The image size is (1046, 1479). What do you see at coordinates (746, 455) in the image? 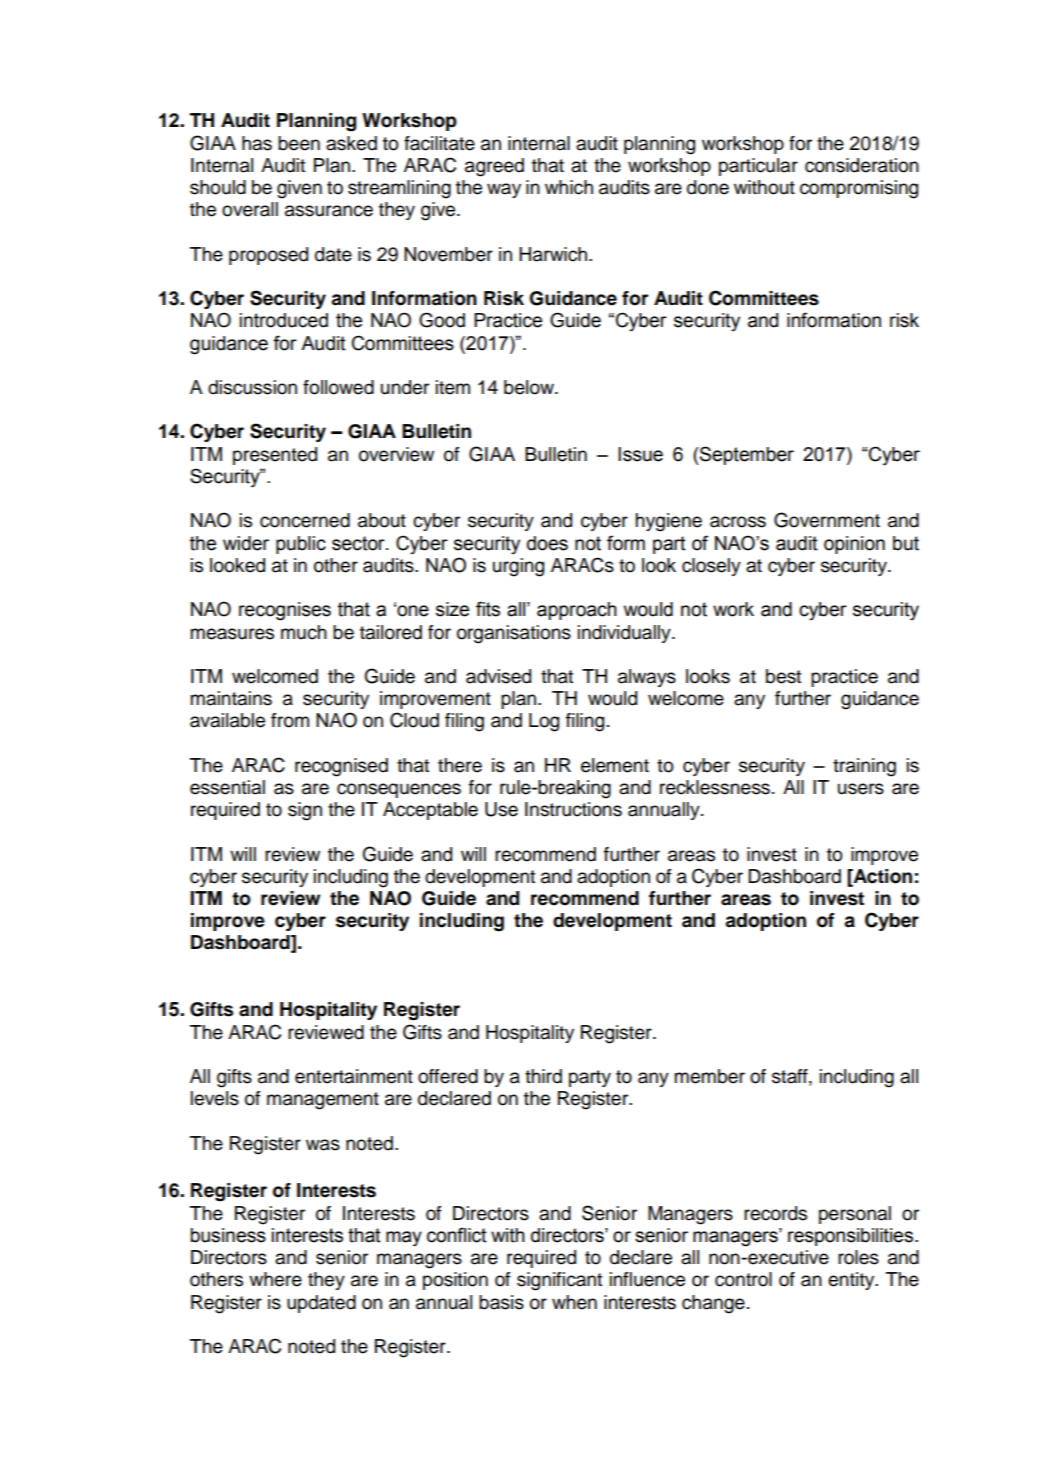
I see `September` at bounding box center [746, 455].
